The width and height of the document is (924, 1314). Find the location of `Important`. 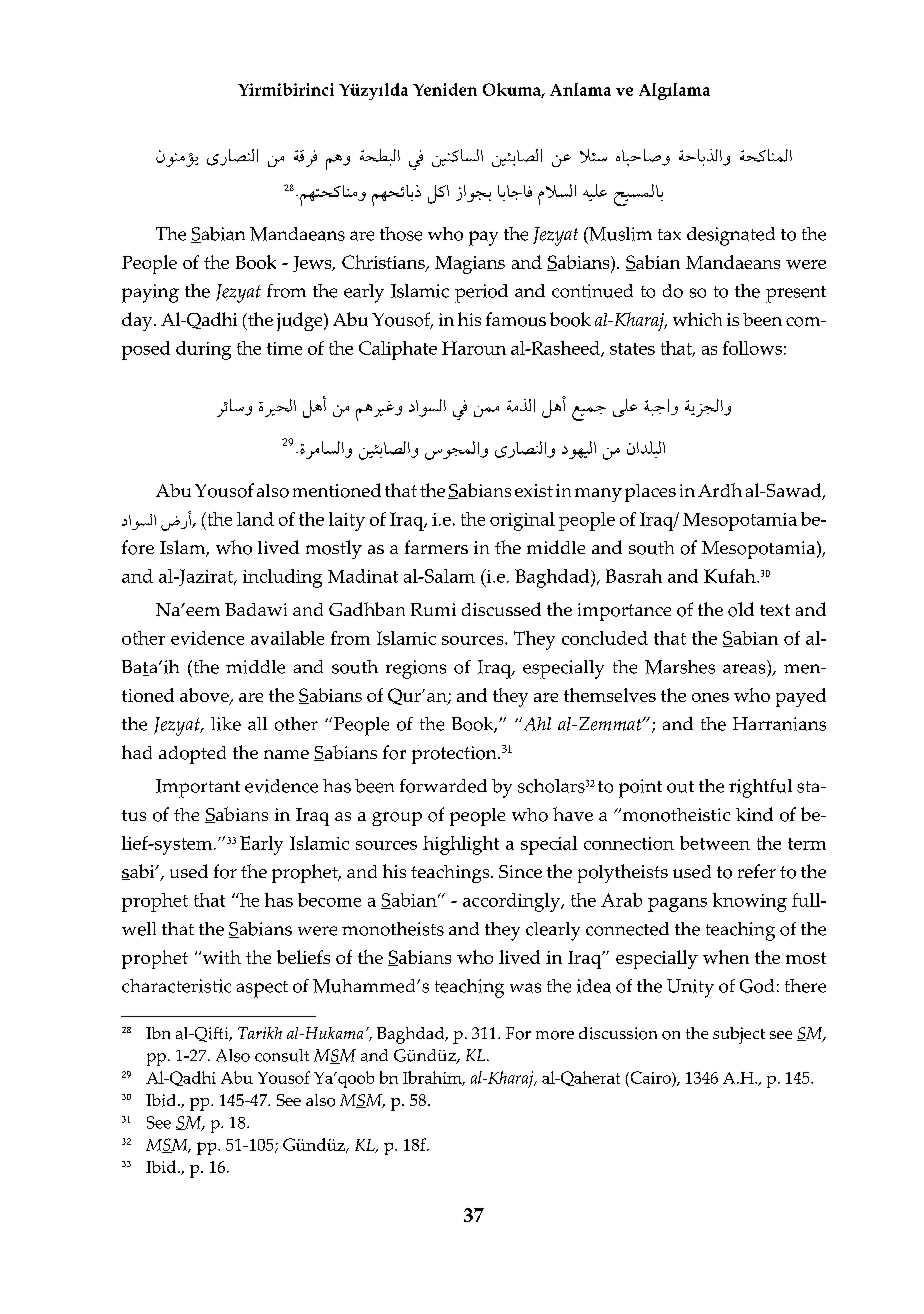

Important is located at coordinates (198, 788).
